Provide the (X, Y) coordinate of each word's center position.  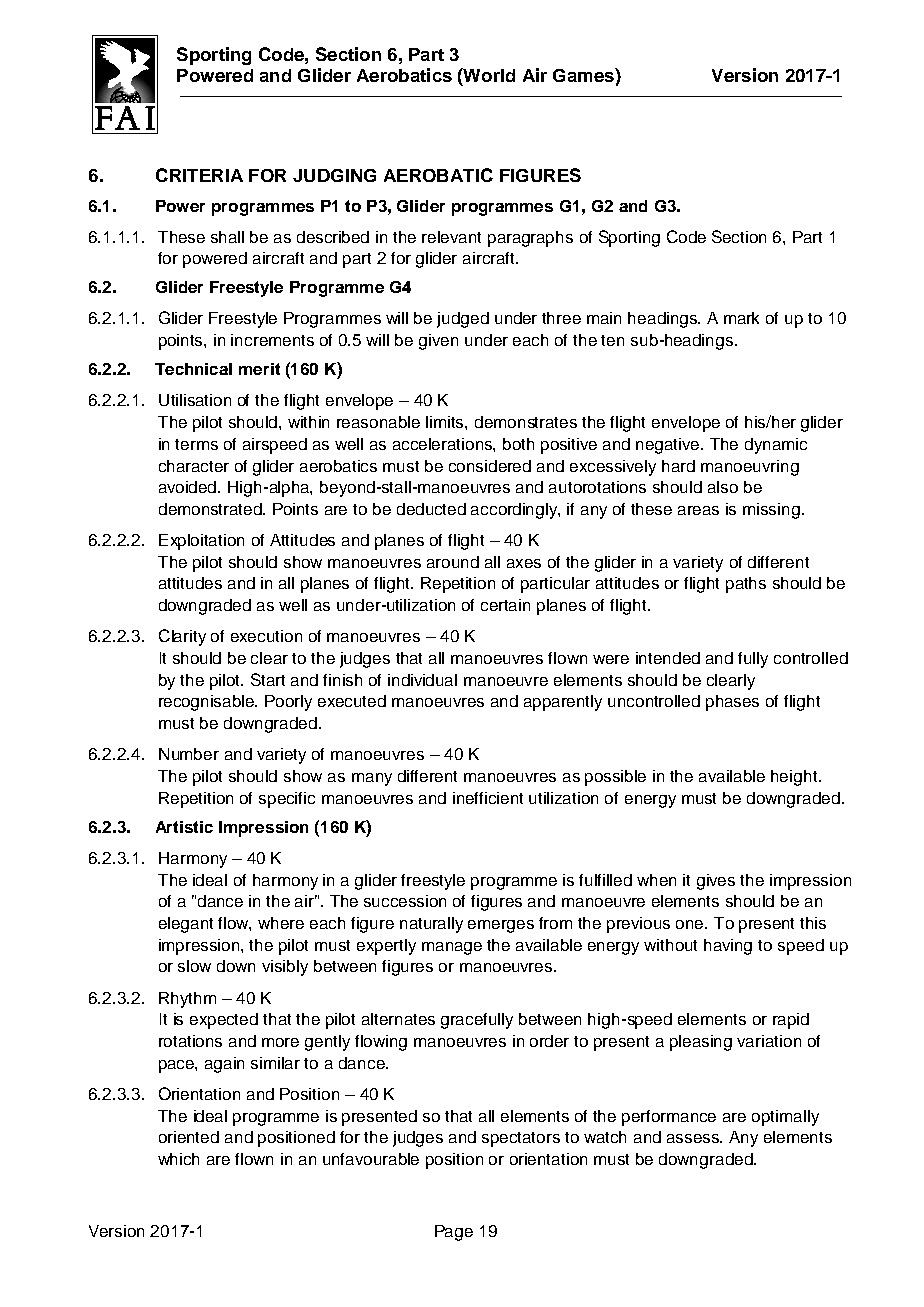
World (488, 75)
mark (741, 318)
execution (266, 636)
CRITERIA (199, 175)
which (178, 1159)
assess (694, 1138)
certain (505, 605)
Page (454, 1233)
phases (732, 703)
